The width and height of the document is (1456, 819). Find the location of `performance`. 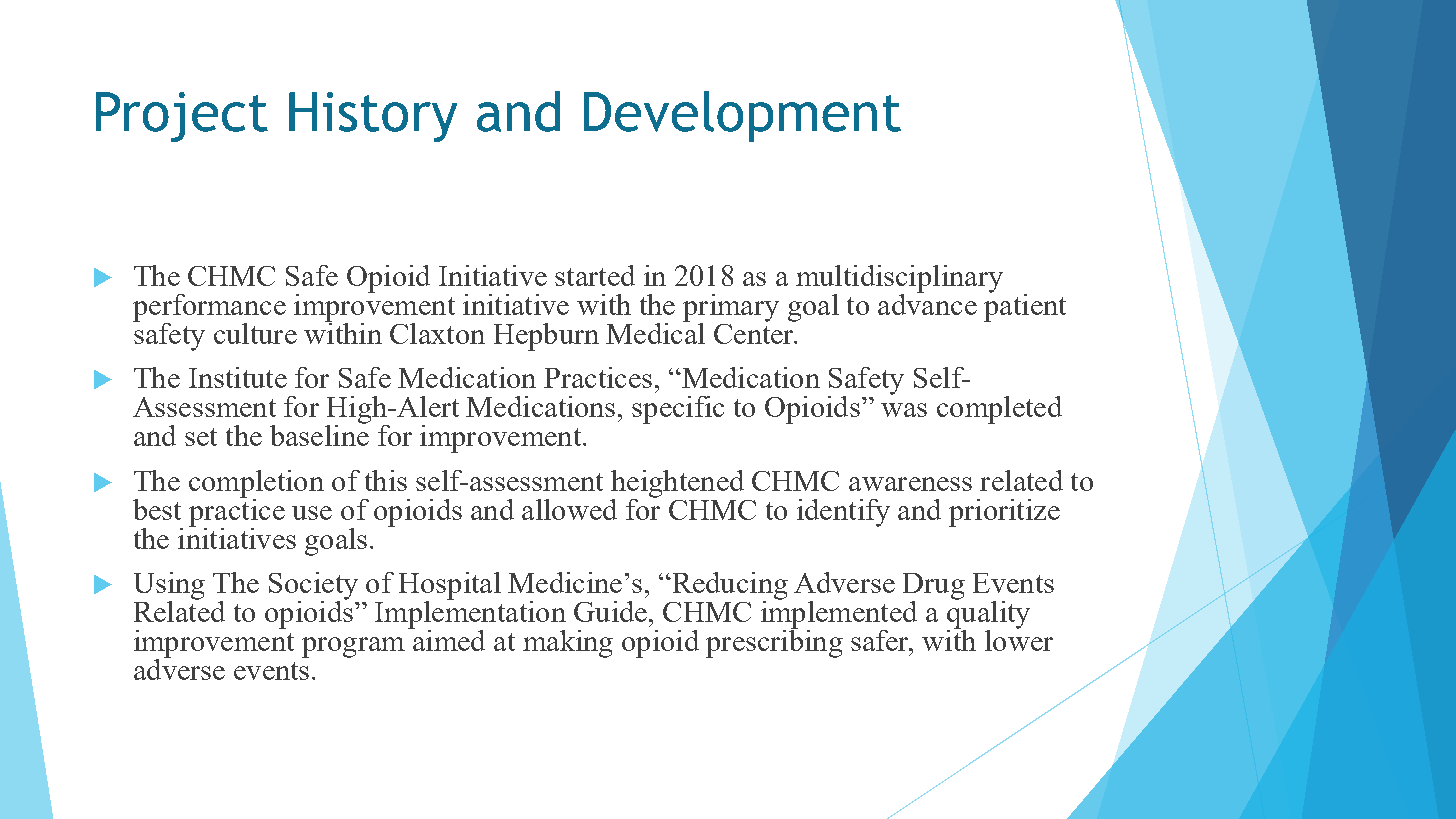

performance is located at coordinates (209, 309).
